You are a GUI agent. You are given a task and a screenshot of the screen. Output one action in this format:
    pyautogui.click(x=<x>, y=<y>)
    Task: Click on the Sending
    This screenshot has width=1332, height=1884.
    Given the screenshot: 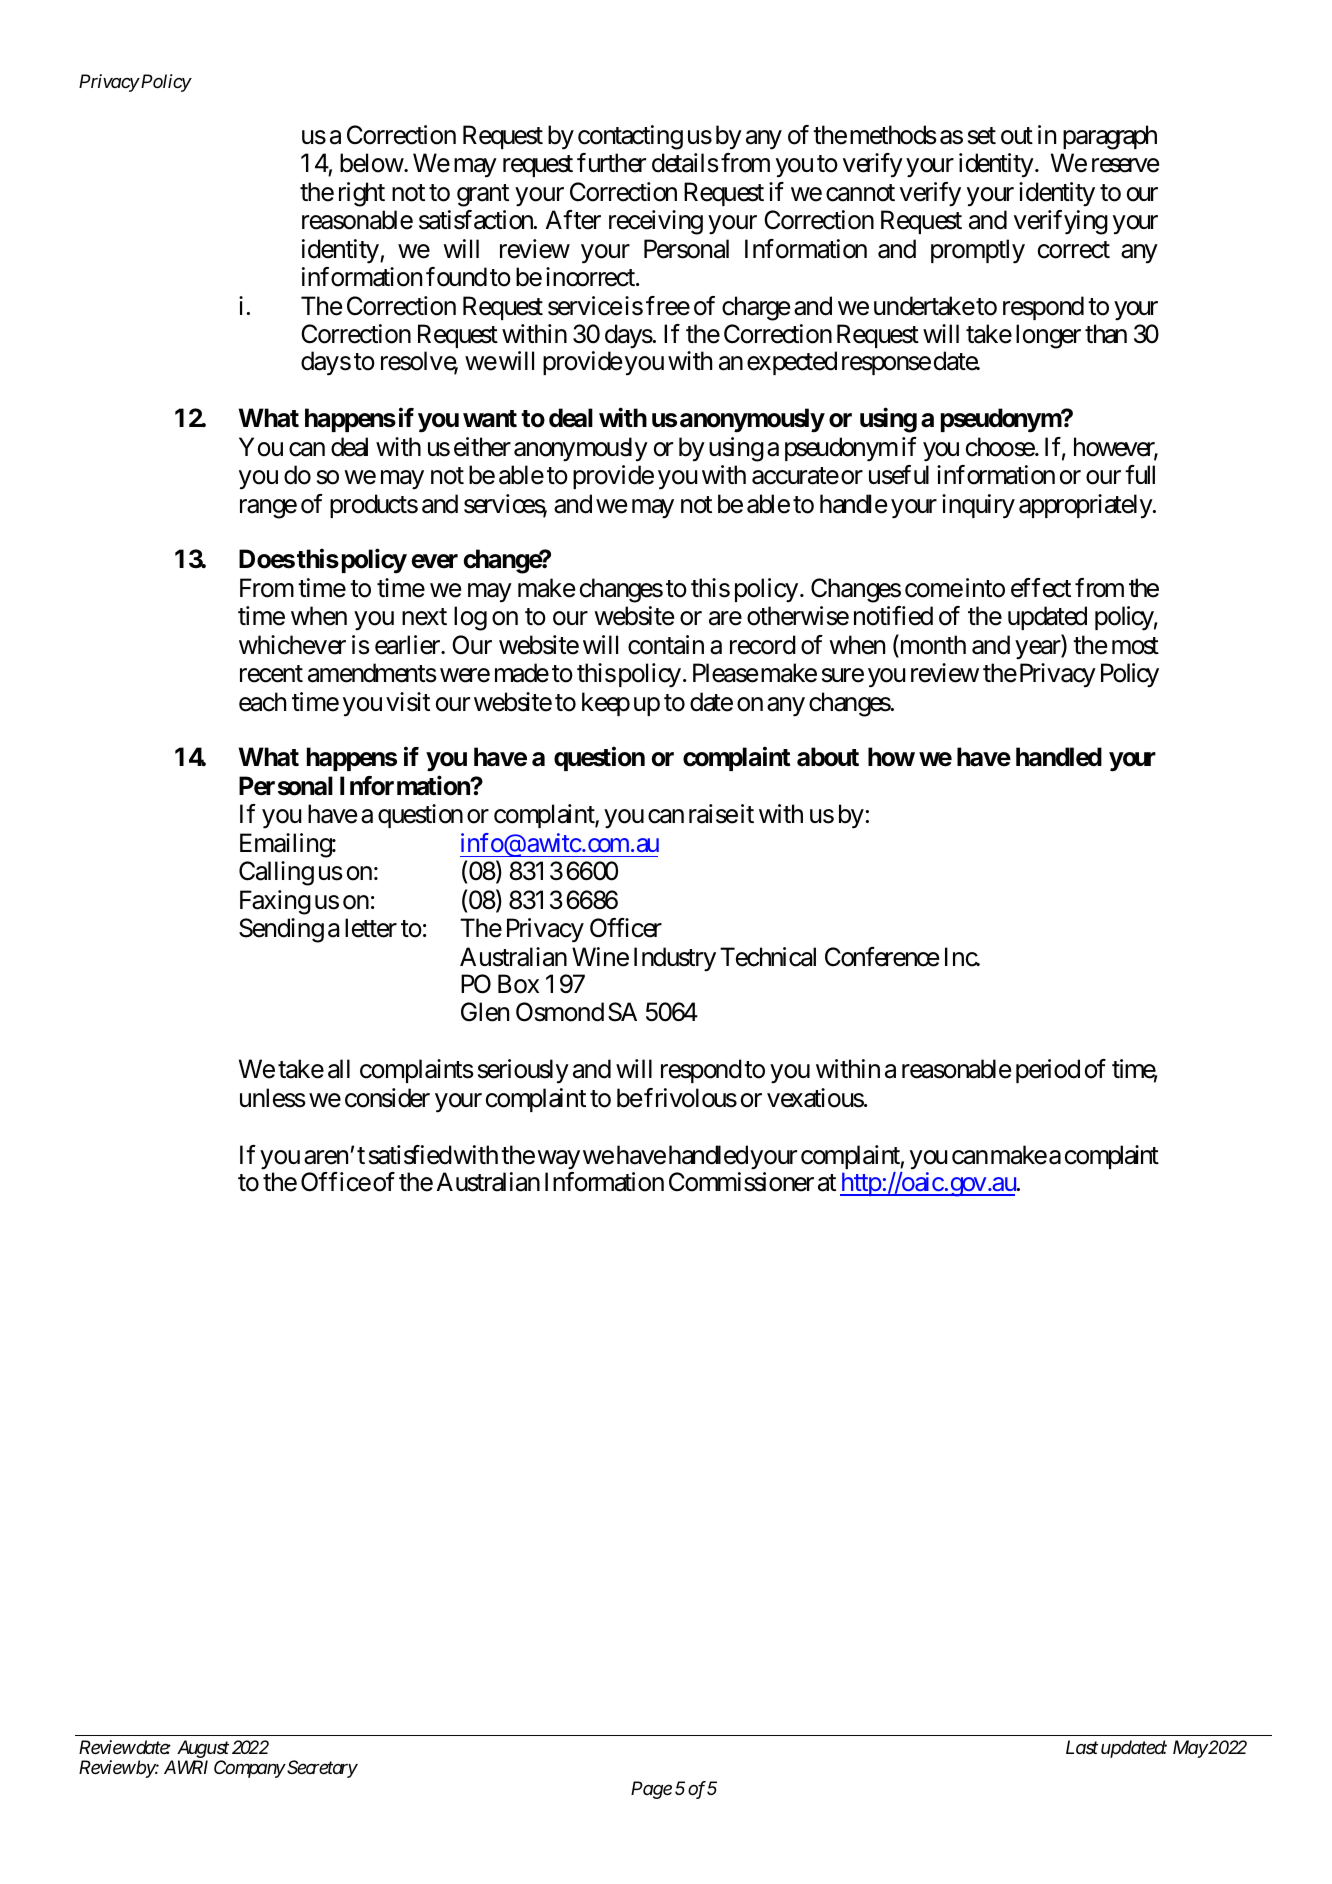 What is the action you would take?
    pyautogui.click(x=281, y=930)
